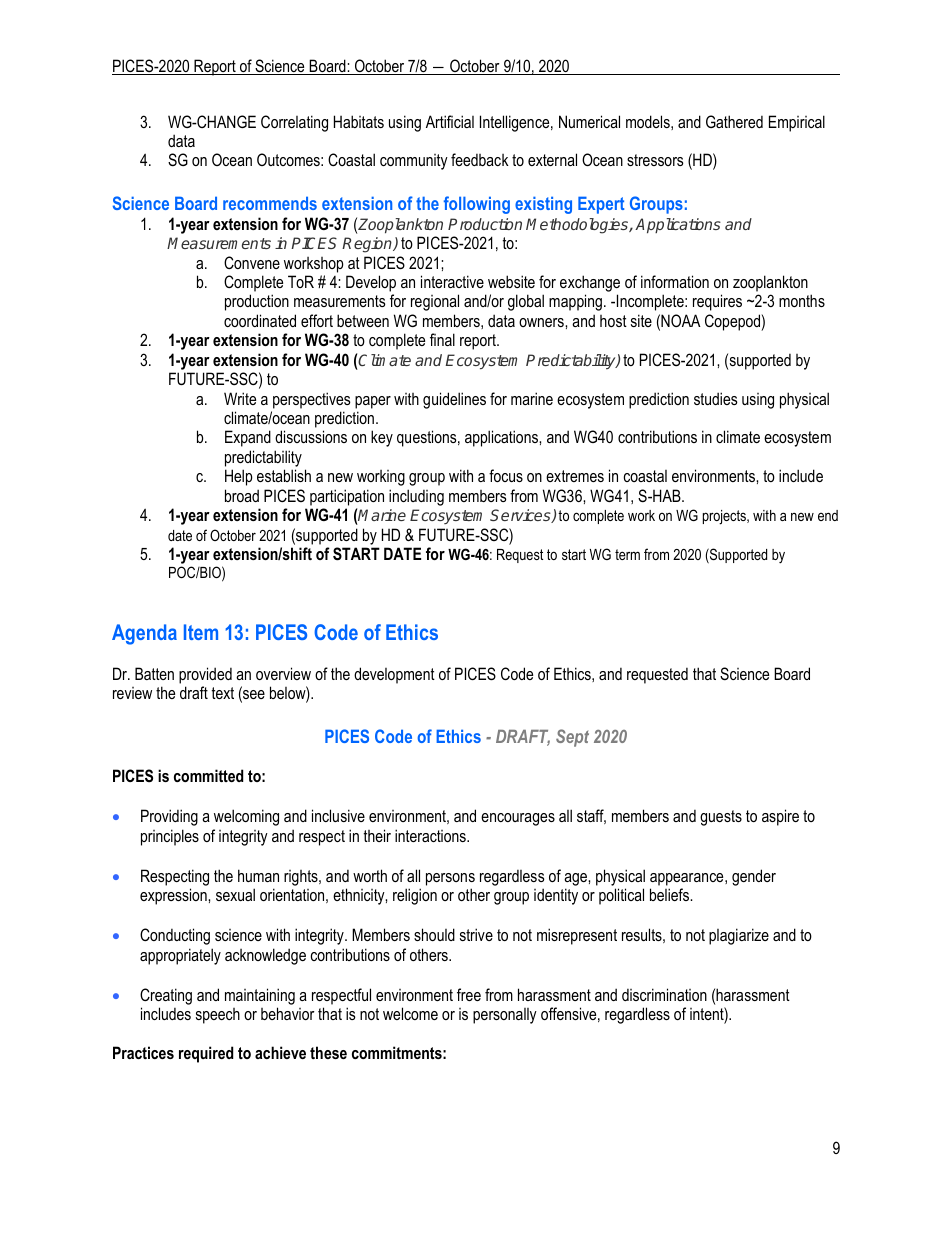  I want to click on Correlating, so click(294, 123).
